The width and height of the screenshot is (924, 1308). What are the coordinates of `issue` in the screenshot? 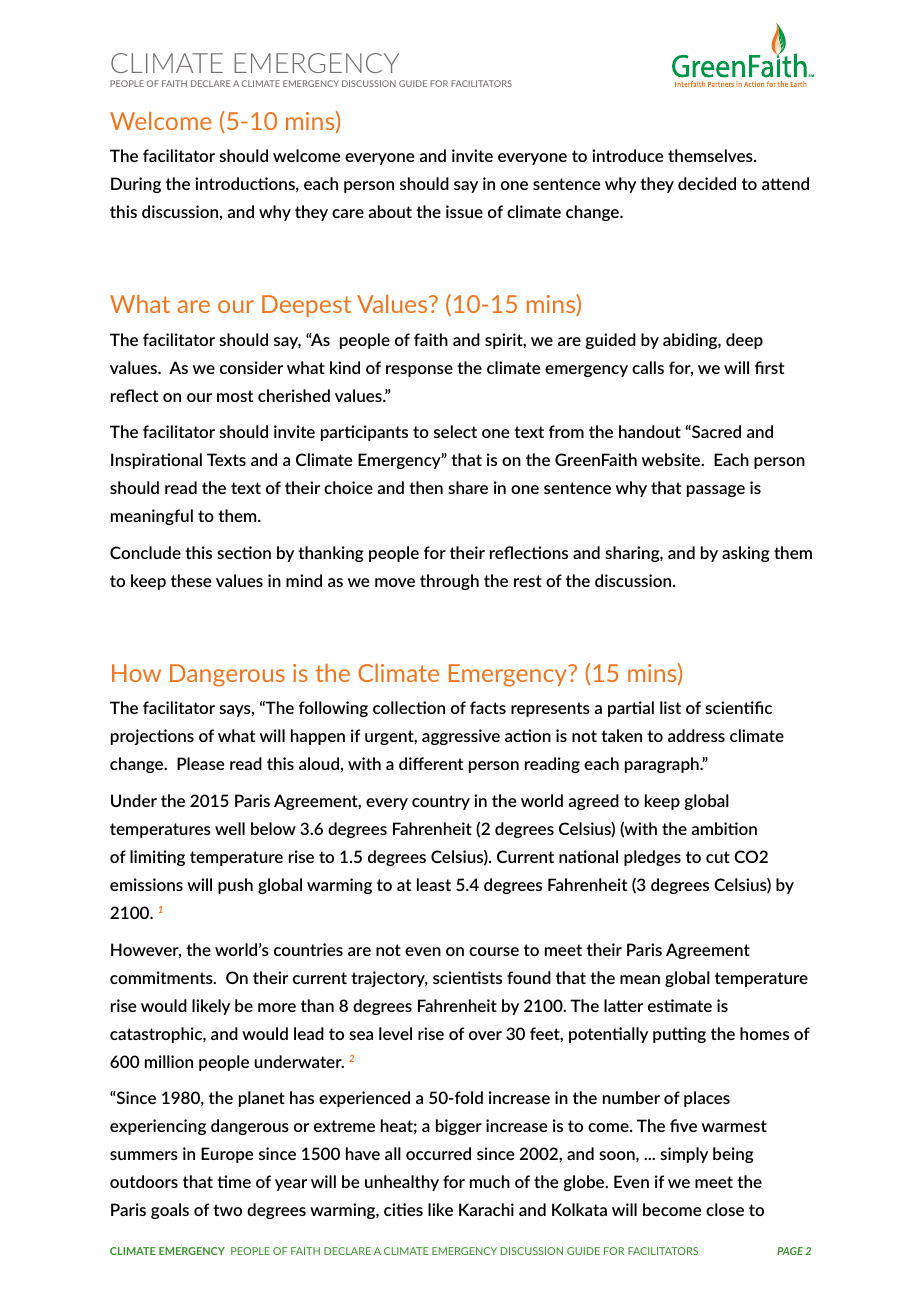 It's located at (464, 211).
